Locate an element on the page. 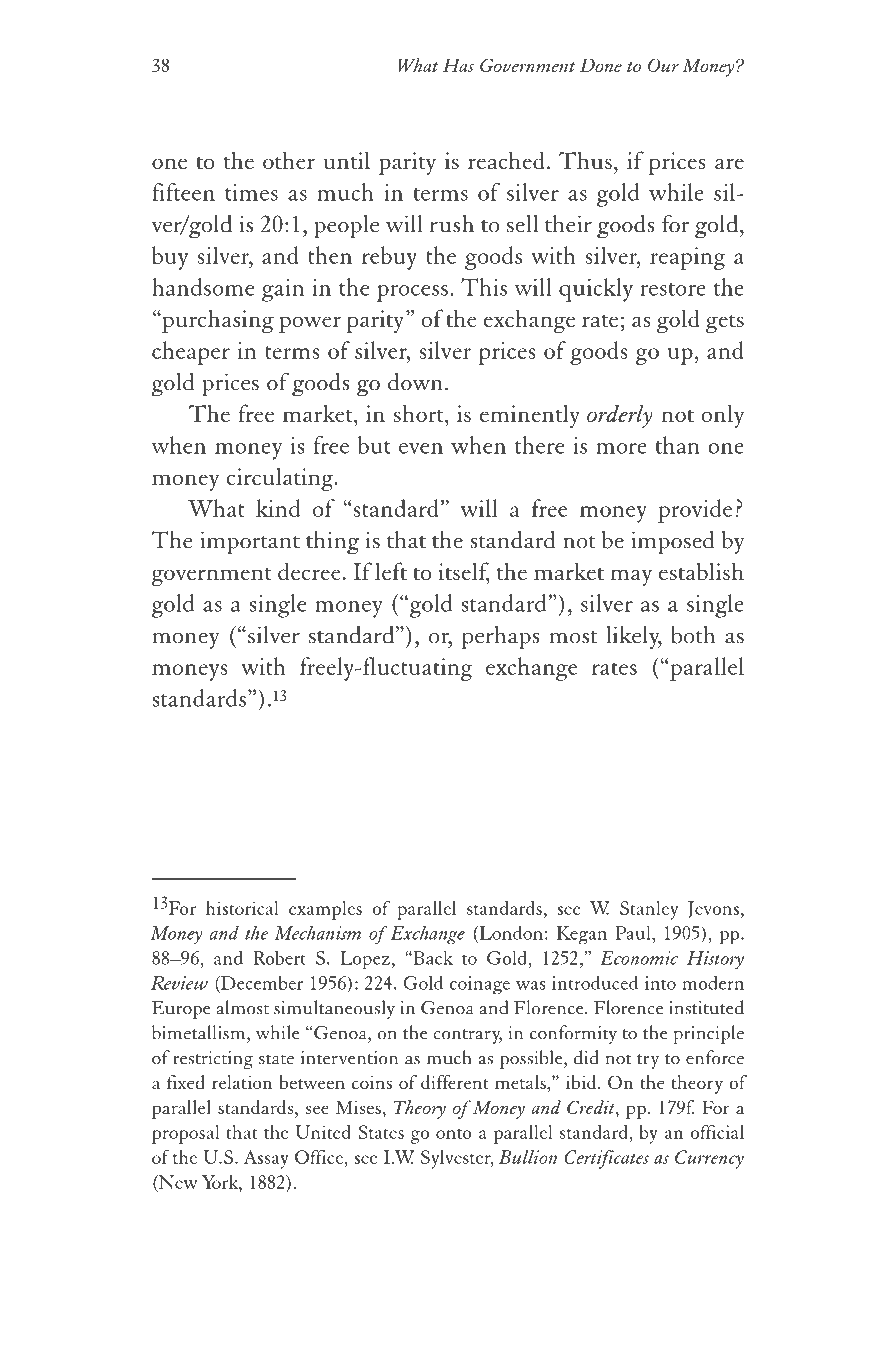 This page has width=896, height=1345. important is located at coordinates (250, 543).
